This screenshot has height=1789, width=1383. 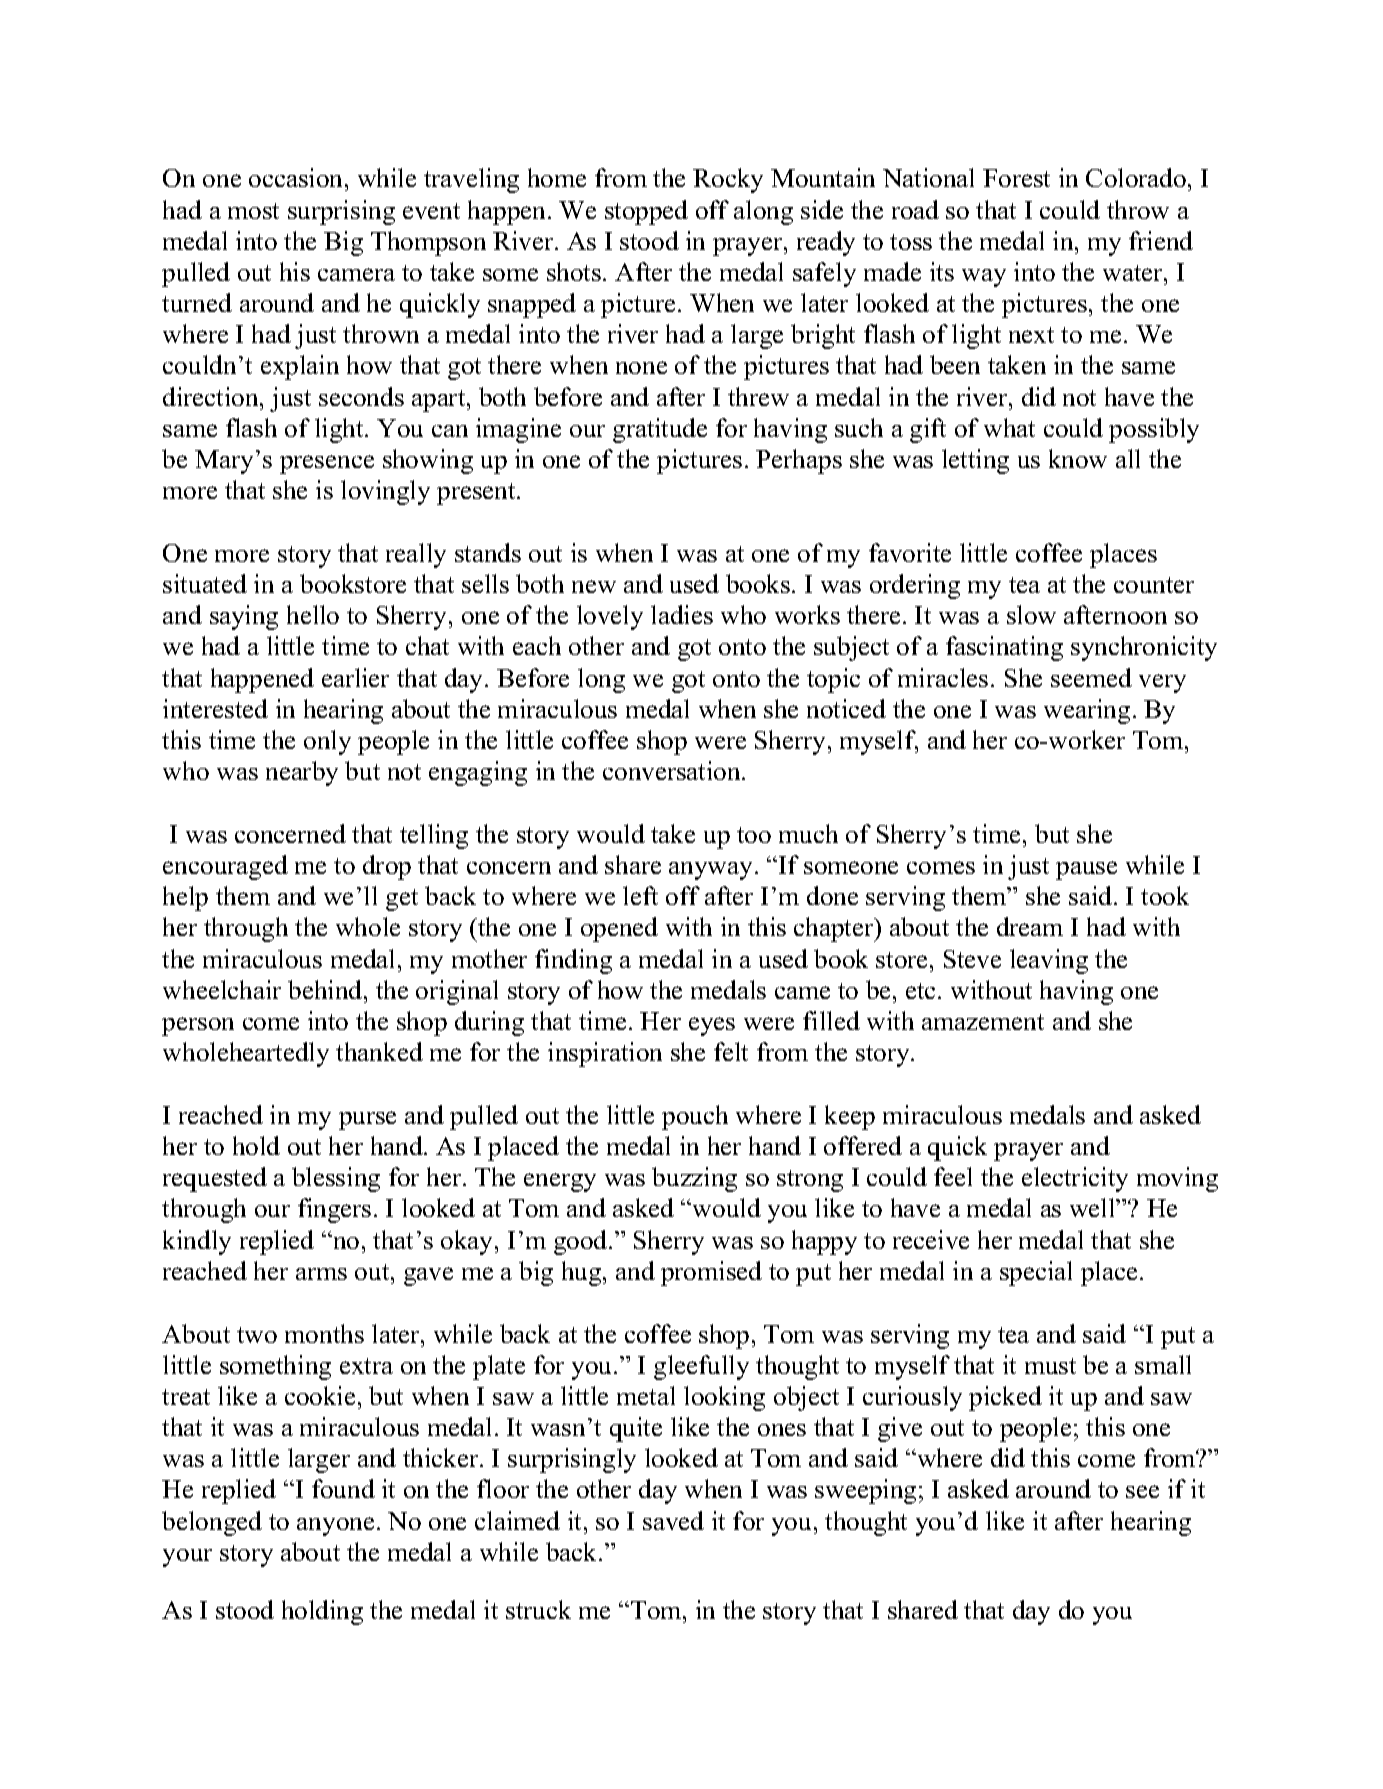 What do you see at coordinates (367, 1120) in the screenshot?
I see `purse` at bounding box center [367, 1120].
